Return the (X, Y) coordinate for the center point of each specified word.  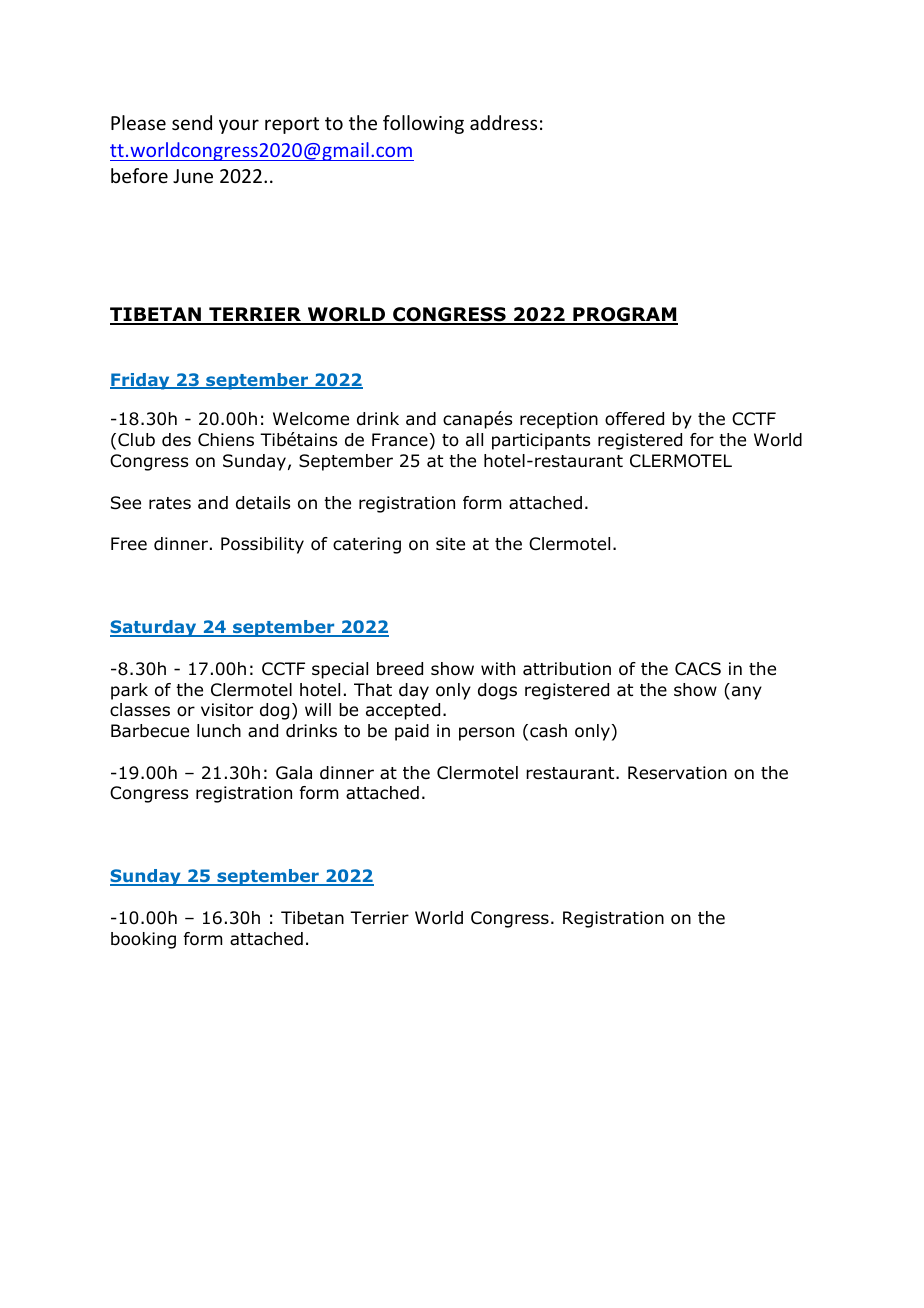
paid (412, 732)
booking (143, 940)
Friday (141, 381)
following (423, 124)
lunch (219, 731)
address (503, 122)
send (192, 122)
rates (170, 503)
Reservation (677, 773)
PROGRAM (624, 316)
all (474, 439)
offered (634, 419)
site (450, 544)
